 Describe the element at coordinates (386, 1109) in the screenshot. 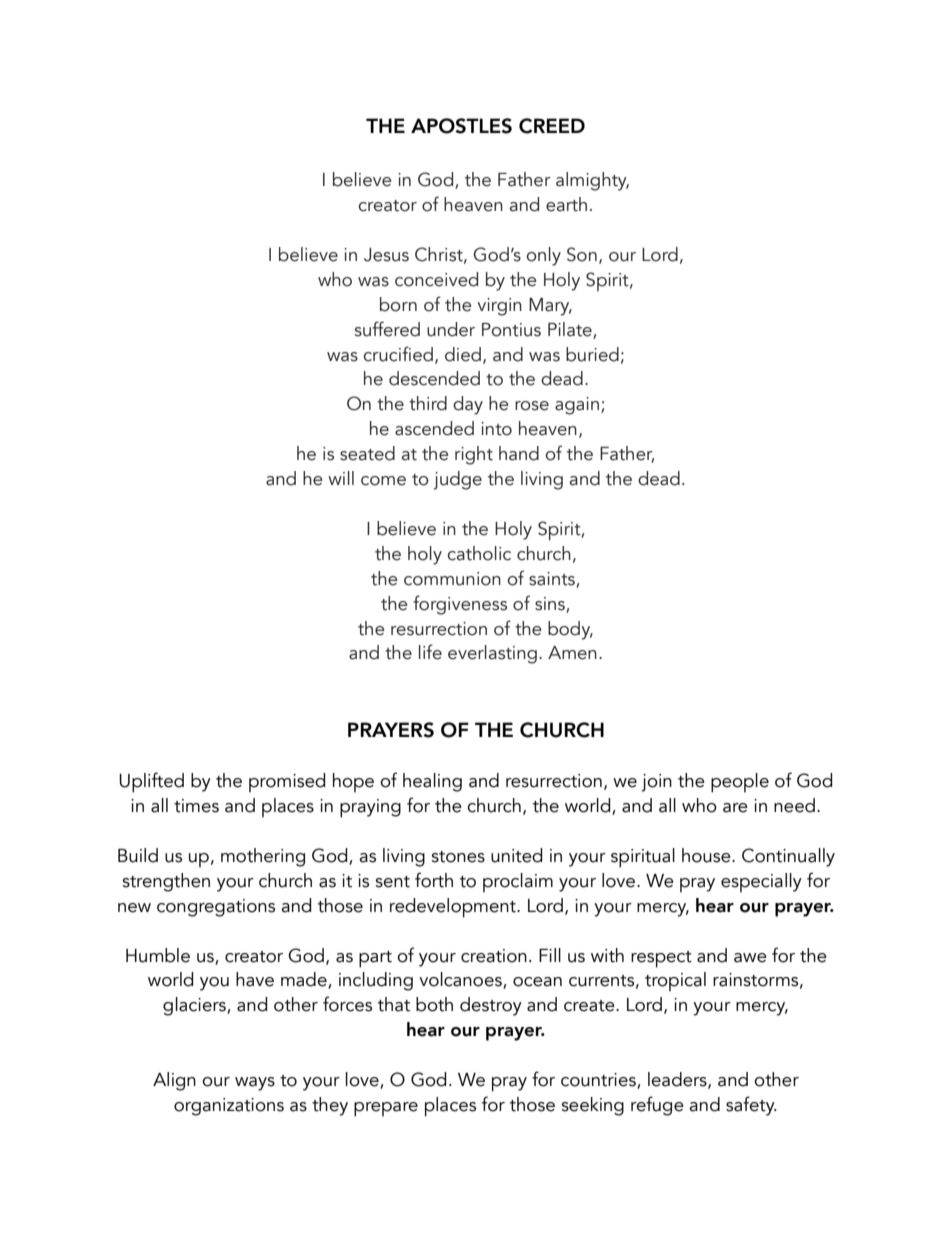

I see `prepare` at that location.
